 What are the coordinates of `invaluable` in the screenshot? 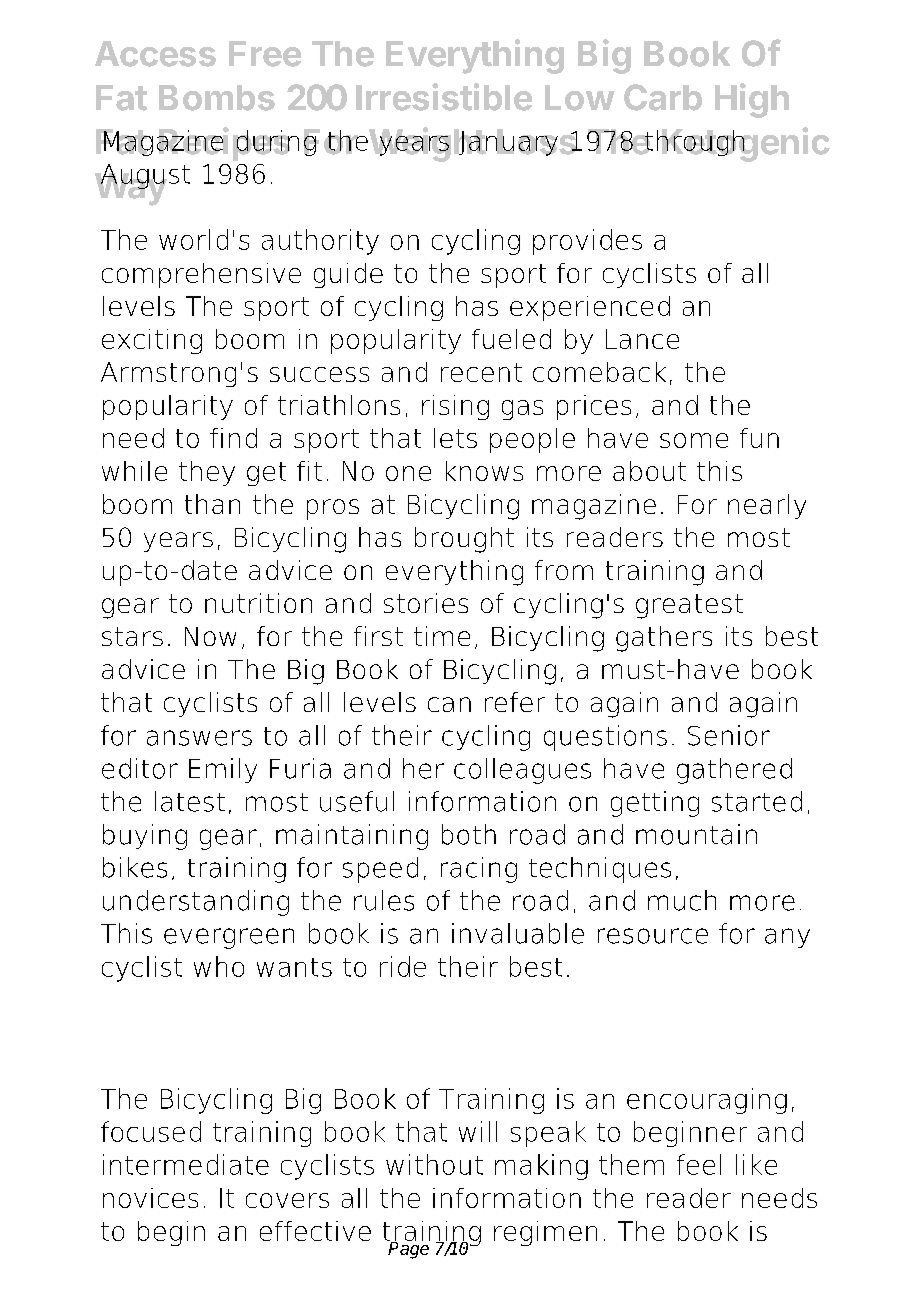 It's located at (518, 933).
